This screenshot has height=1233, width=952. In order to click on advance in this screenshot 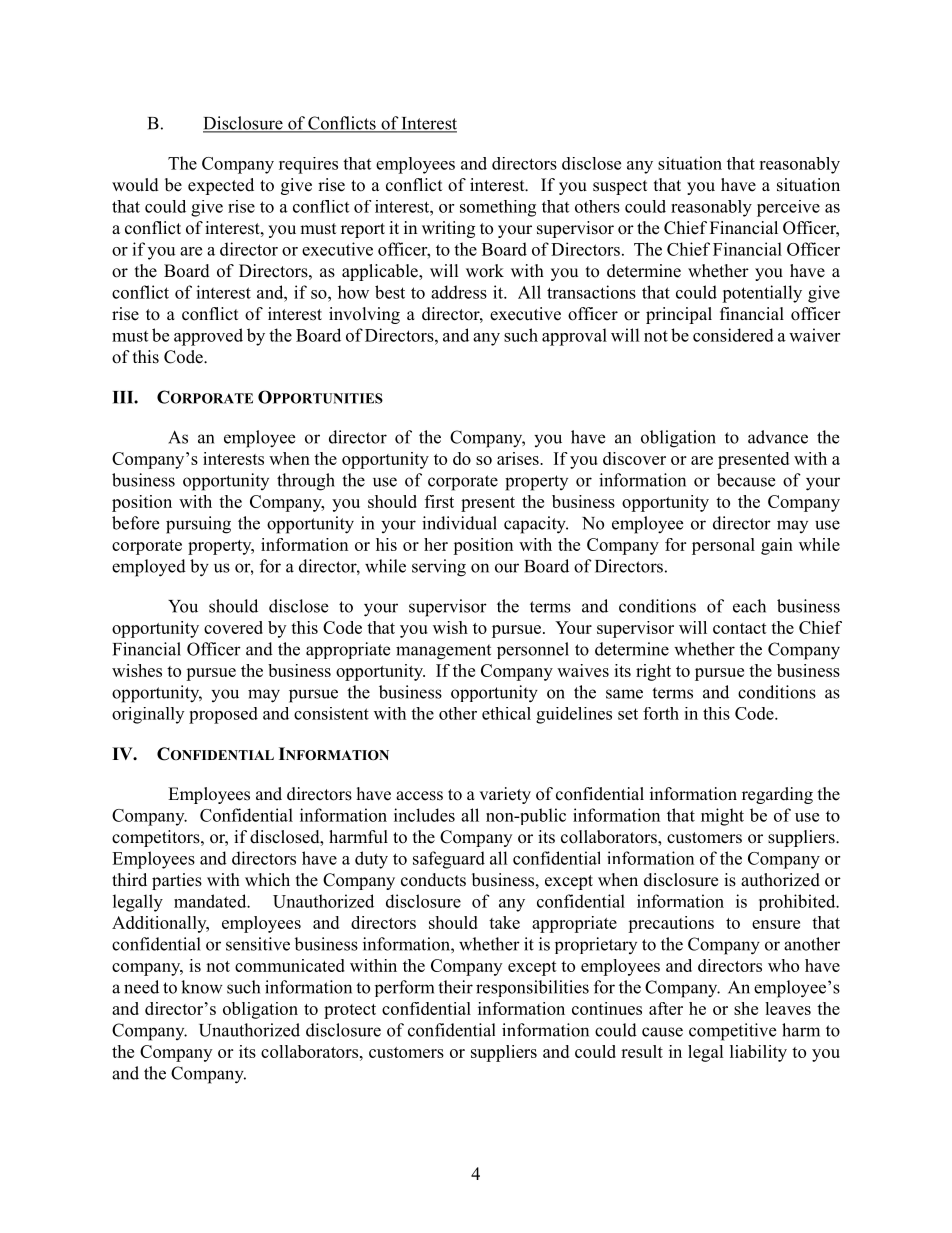, I will do `click(778, 437)`.
